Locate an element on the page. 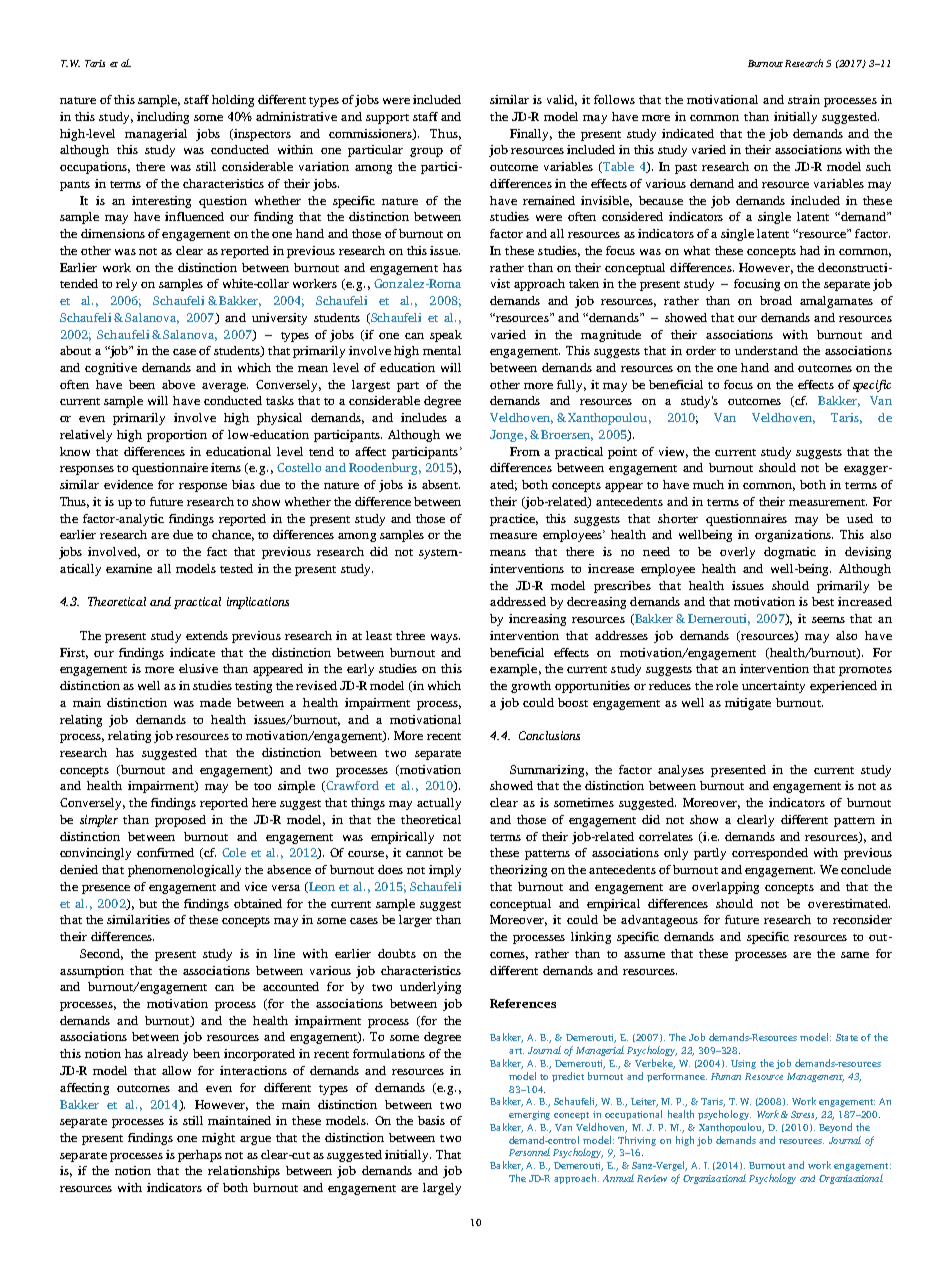 This document has width=952, height=1270. understand is located at coordinates (766, 350).
